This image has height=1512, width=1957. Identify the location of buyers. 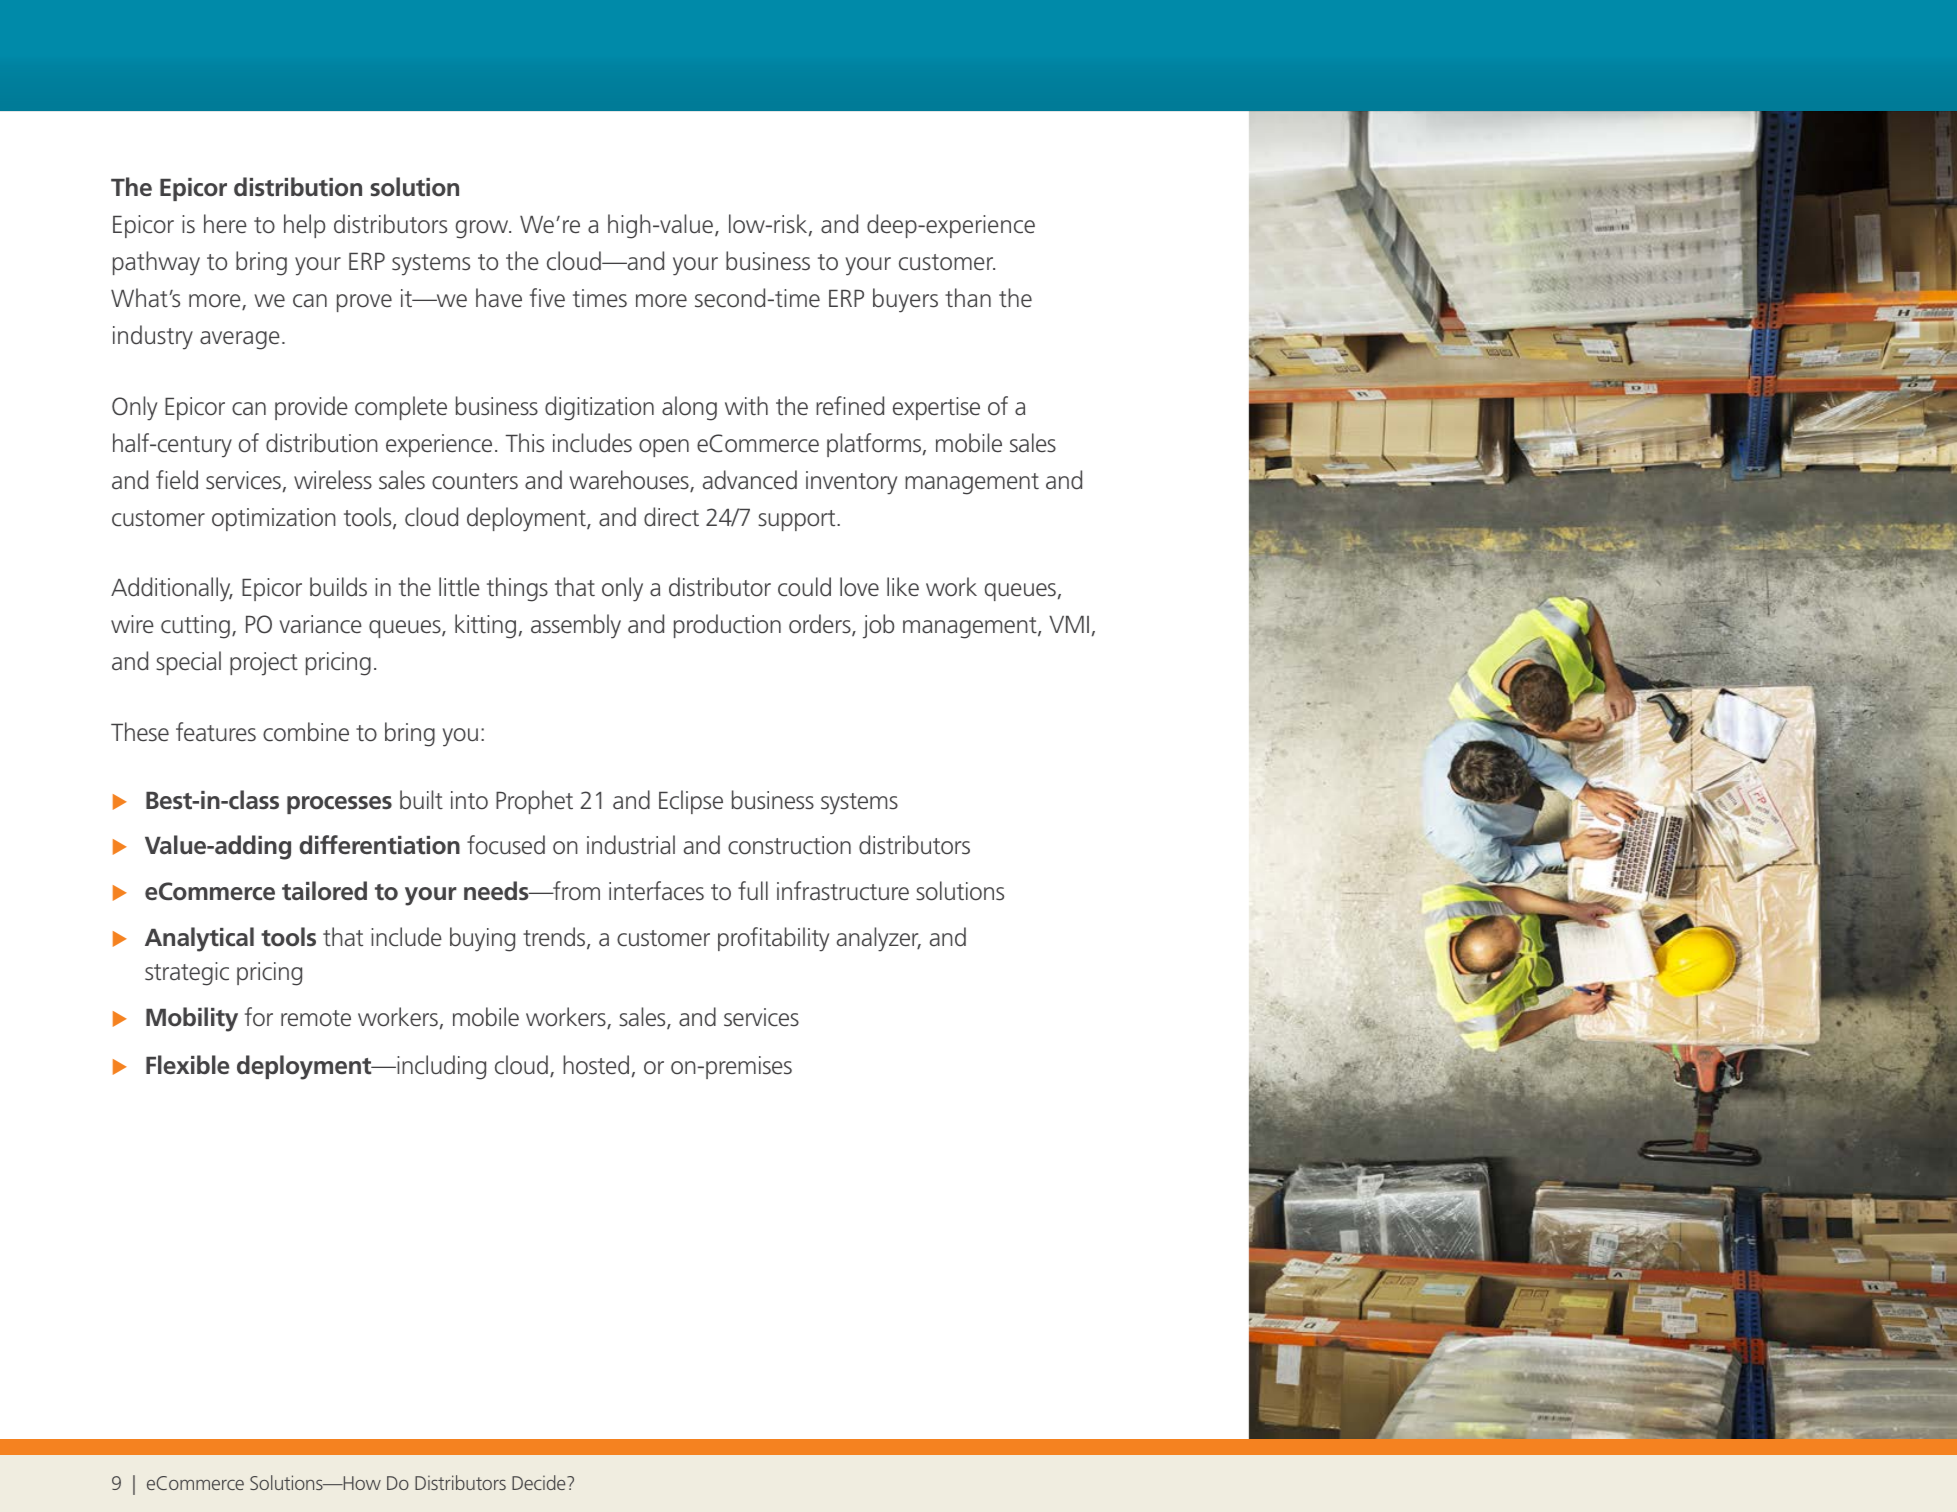
(905, 300).
